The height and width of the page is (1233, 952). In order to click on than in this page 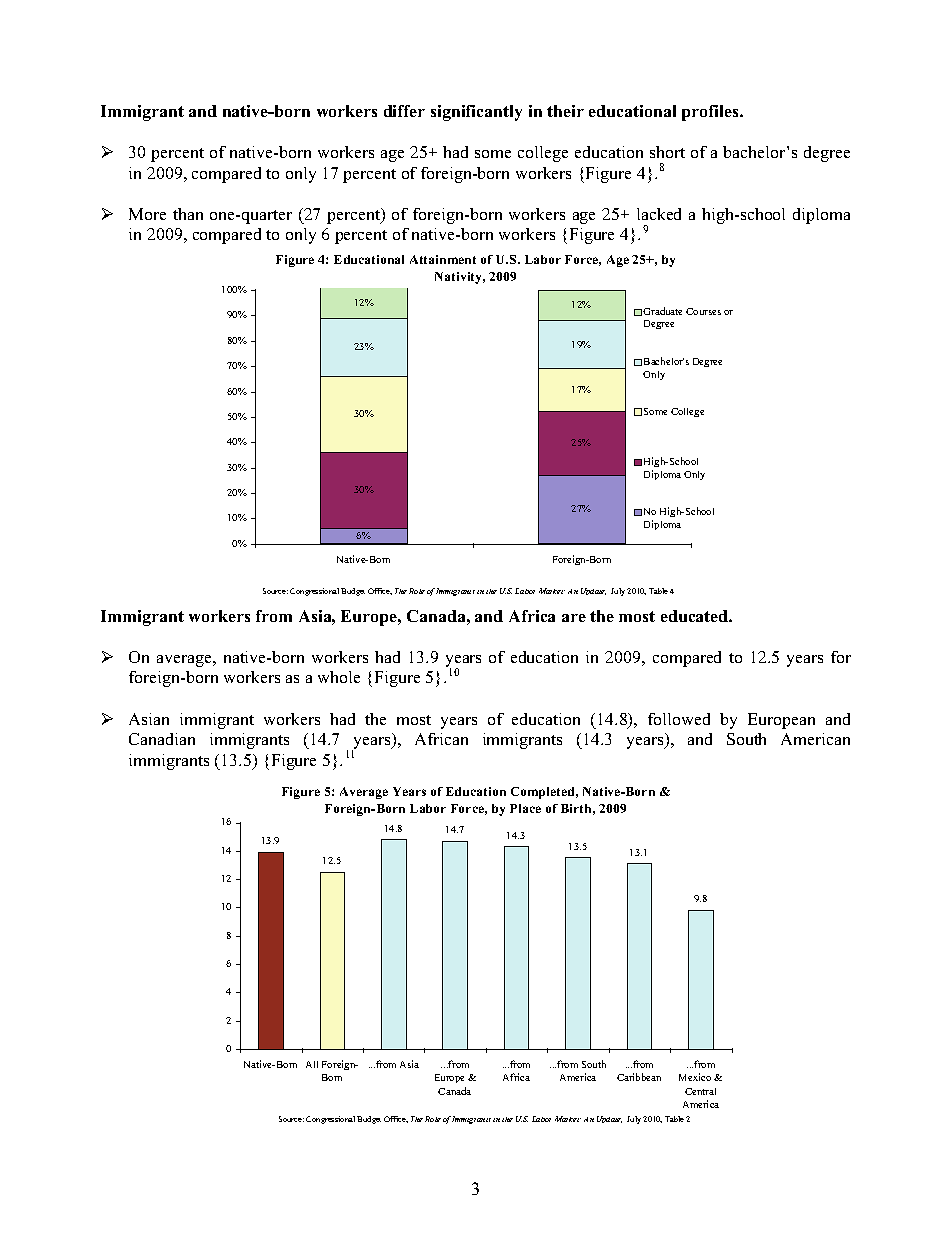, I will do `click(188, 214)`.
